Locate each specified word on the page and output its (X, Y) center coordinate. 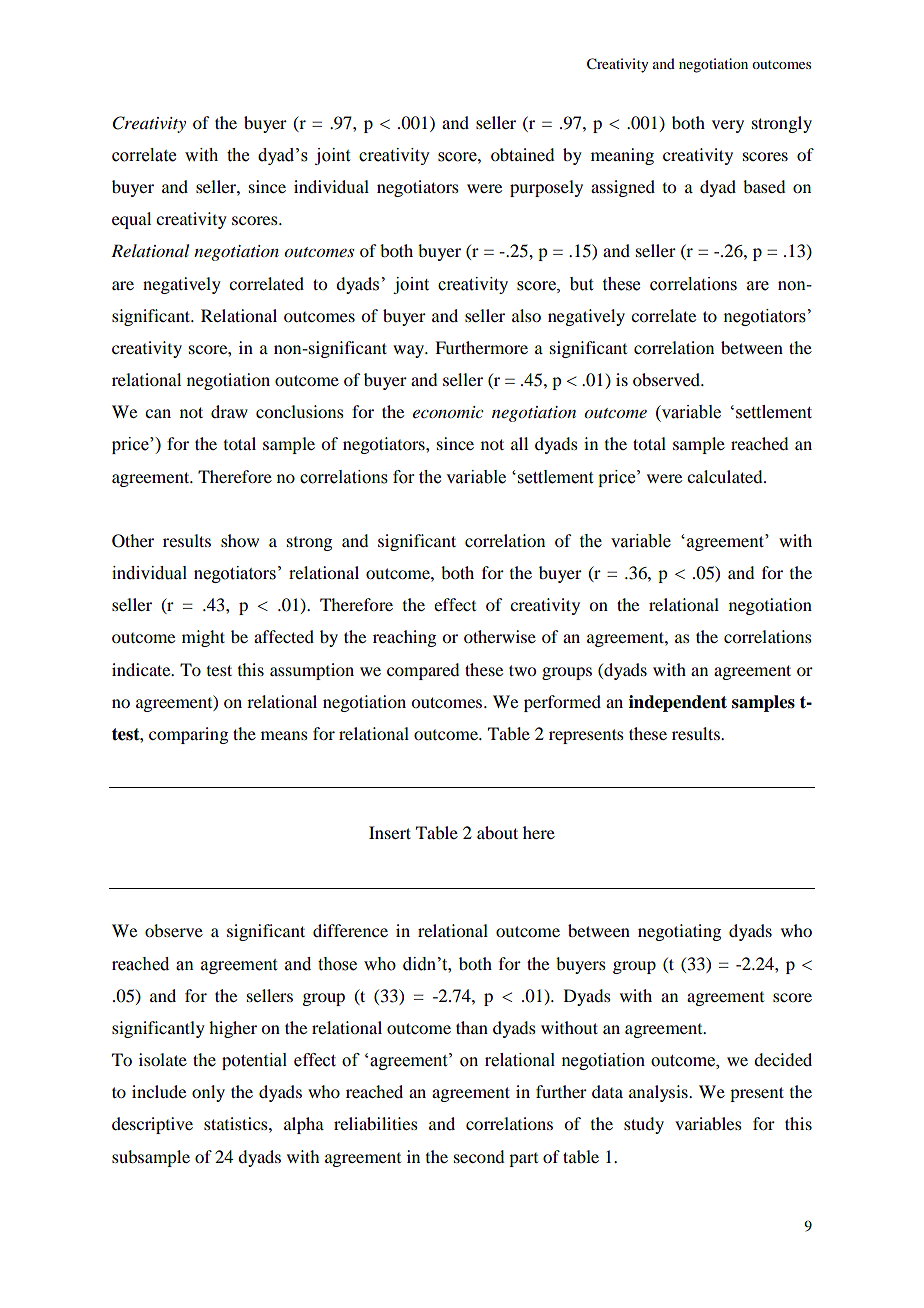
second (479, 1156)
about (497, 832)
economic (448, 412)
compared (423, 671)
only (208, 1093)
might (203, 638)
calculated (726, 476)
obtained (522, 154)
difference (350, 930)
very (728, 126)
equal (131, 220)
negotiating (679, 932)
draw (229, 411)
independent (678, 703)
